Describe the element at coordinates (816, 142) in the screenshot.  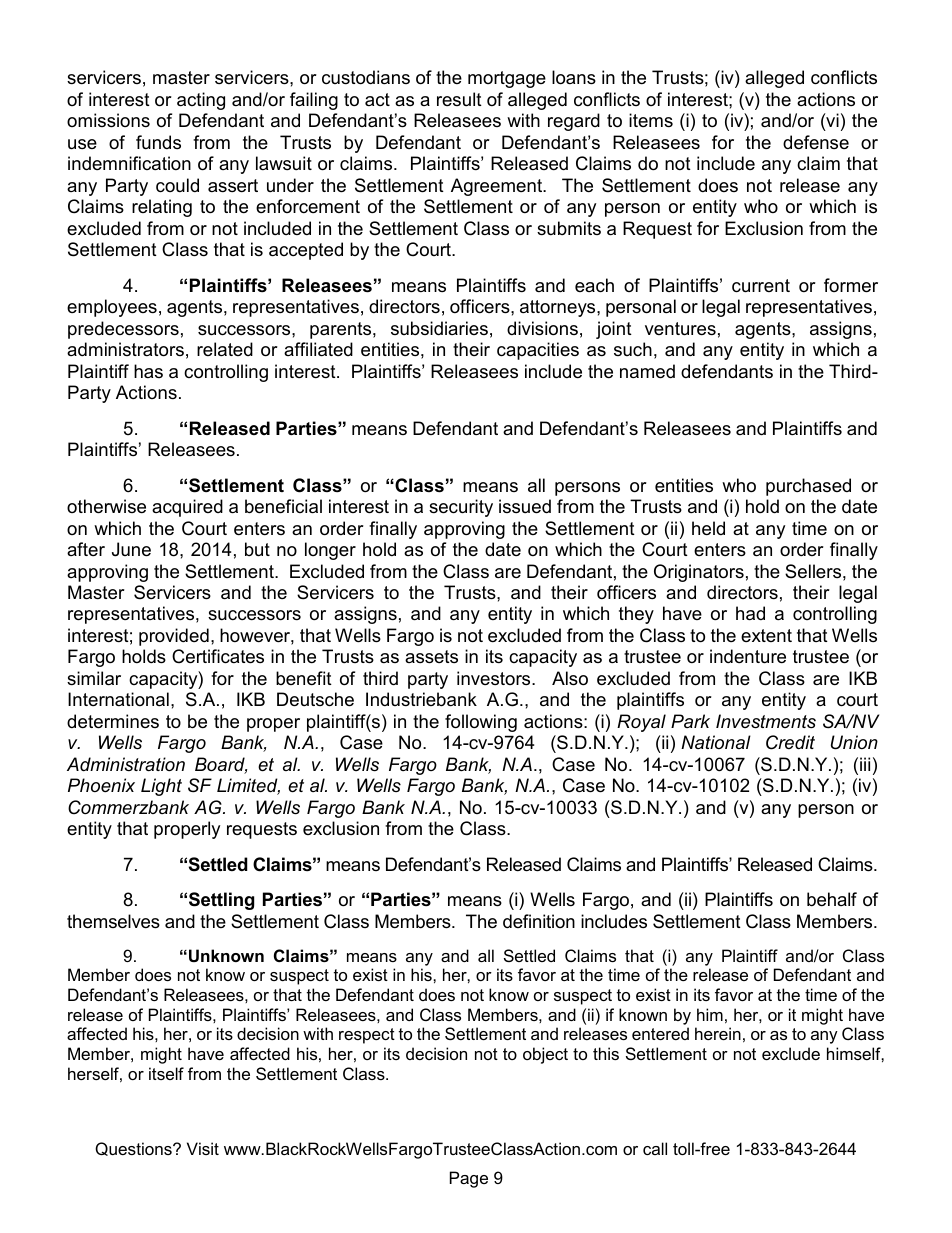
I see `defense` at that location.
